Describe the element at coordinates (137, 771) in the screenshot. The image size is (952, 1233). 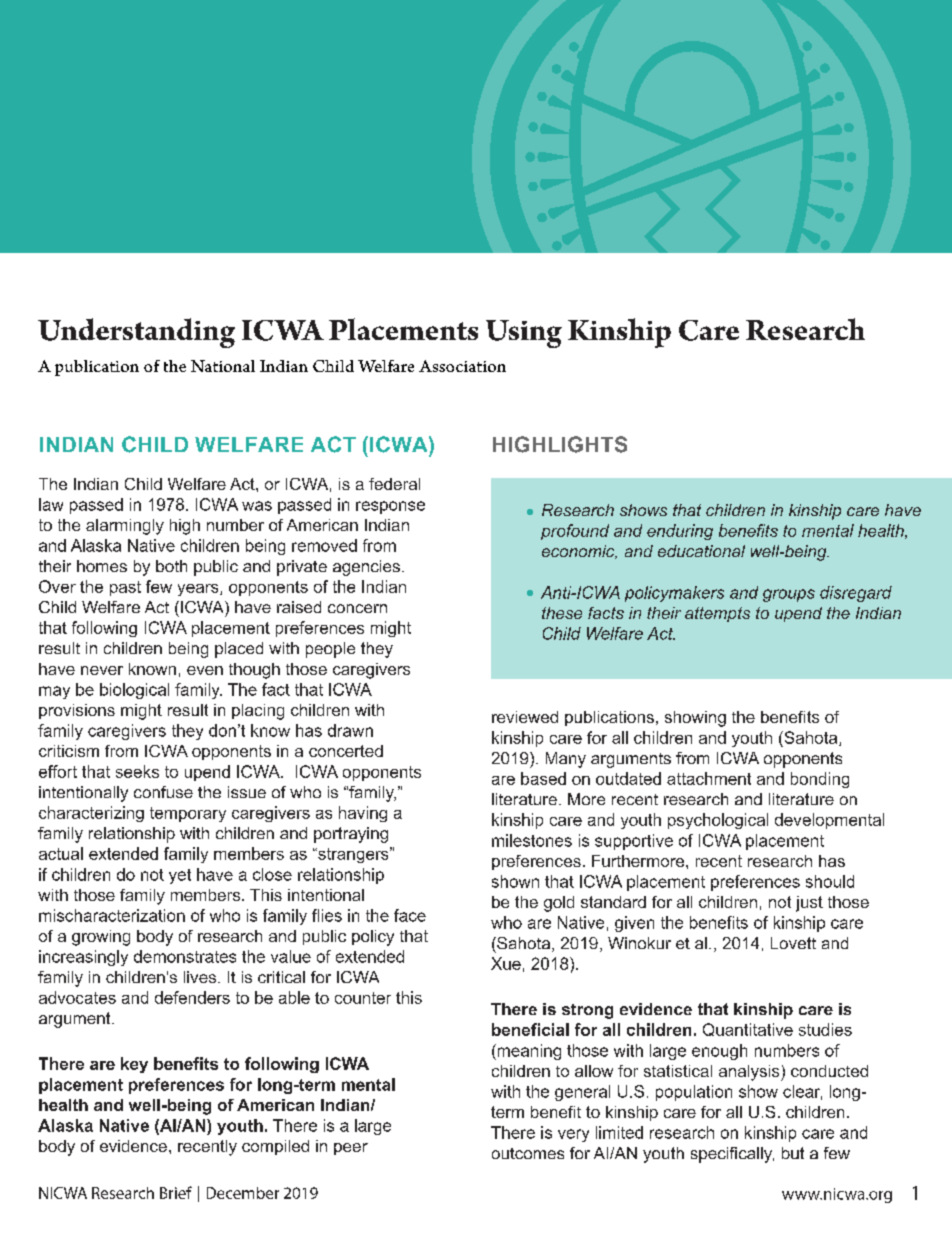
I see `seeks` at that location.
